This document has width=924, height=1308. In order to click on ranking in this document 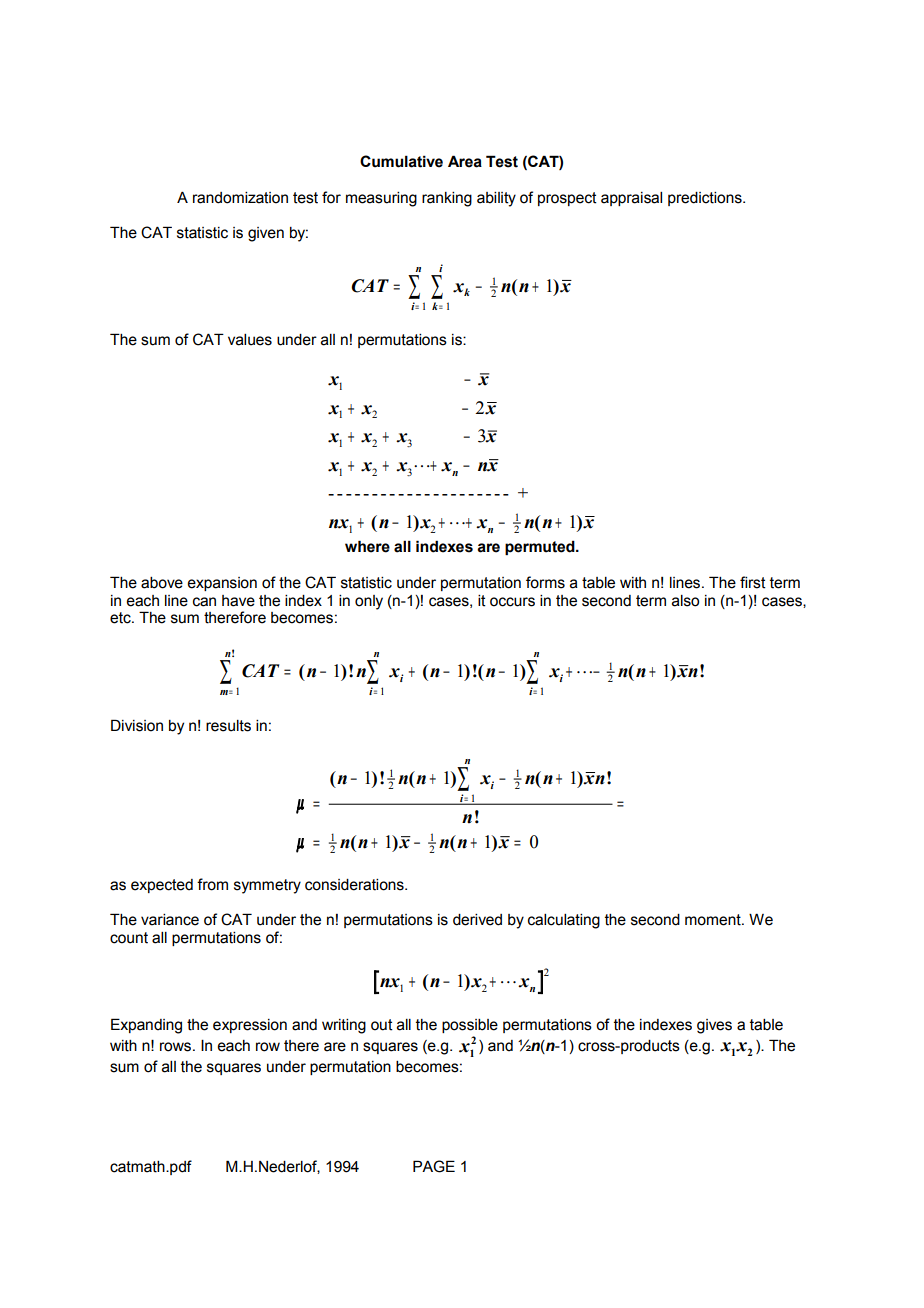, I will do `click(447, 199)`.
